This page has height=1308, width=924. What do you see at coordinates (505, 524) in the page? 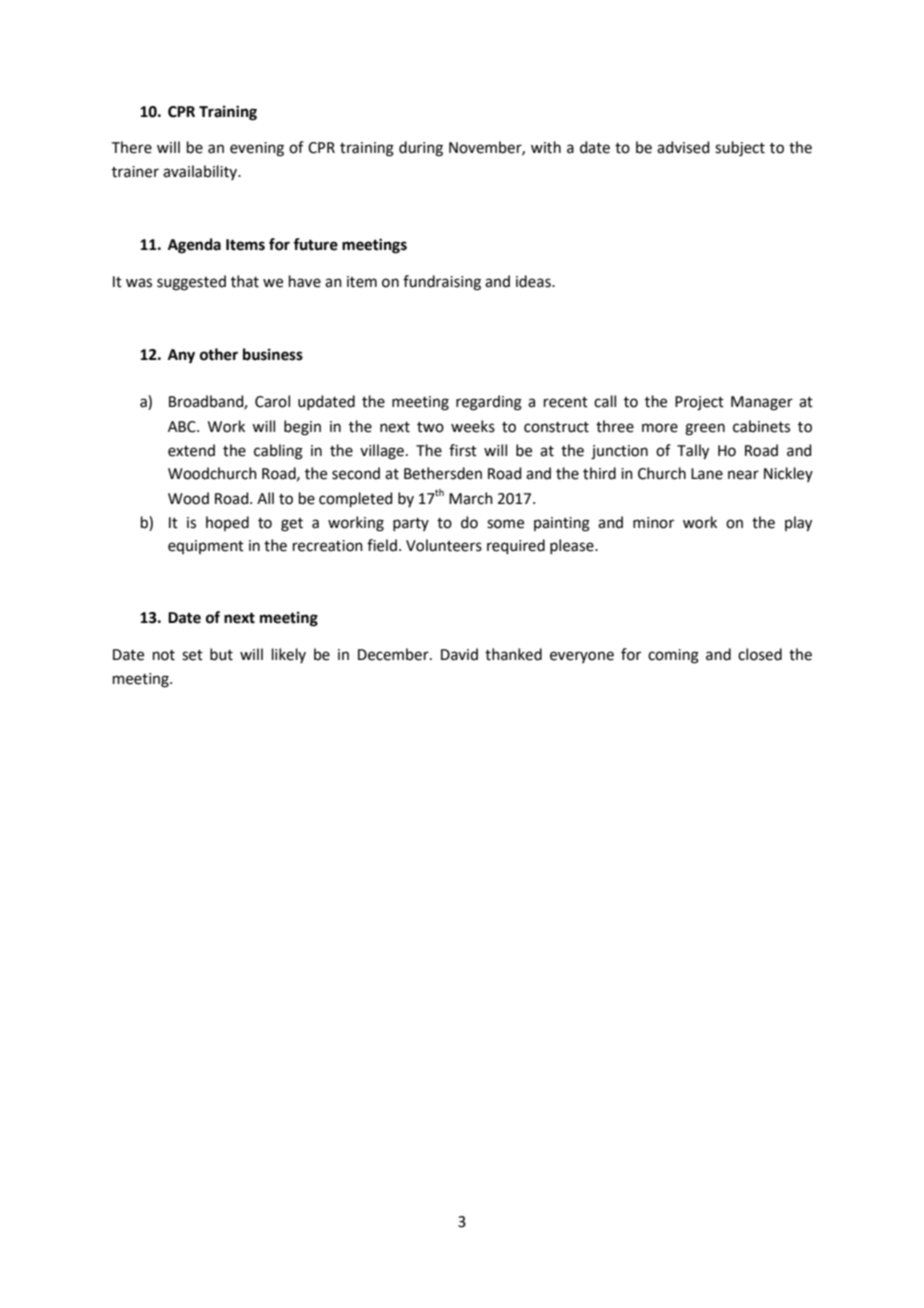
I see `some` at bounding box center [505, 524].
